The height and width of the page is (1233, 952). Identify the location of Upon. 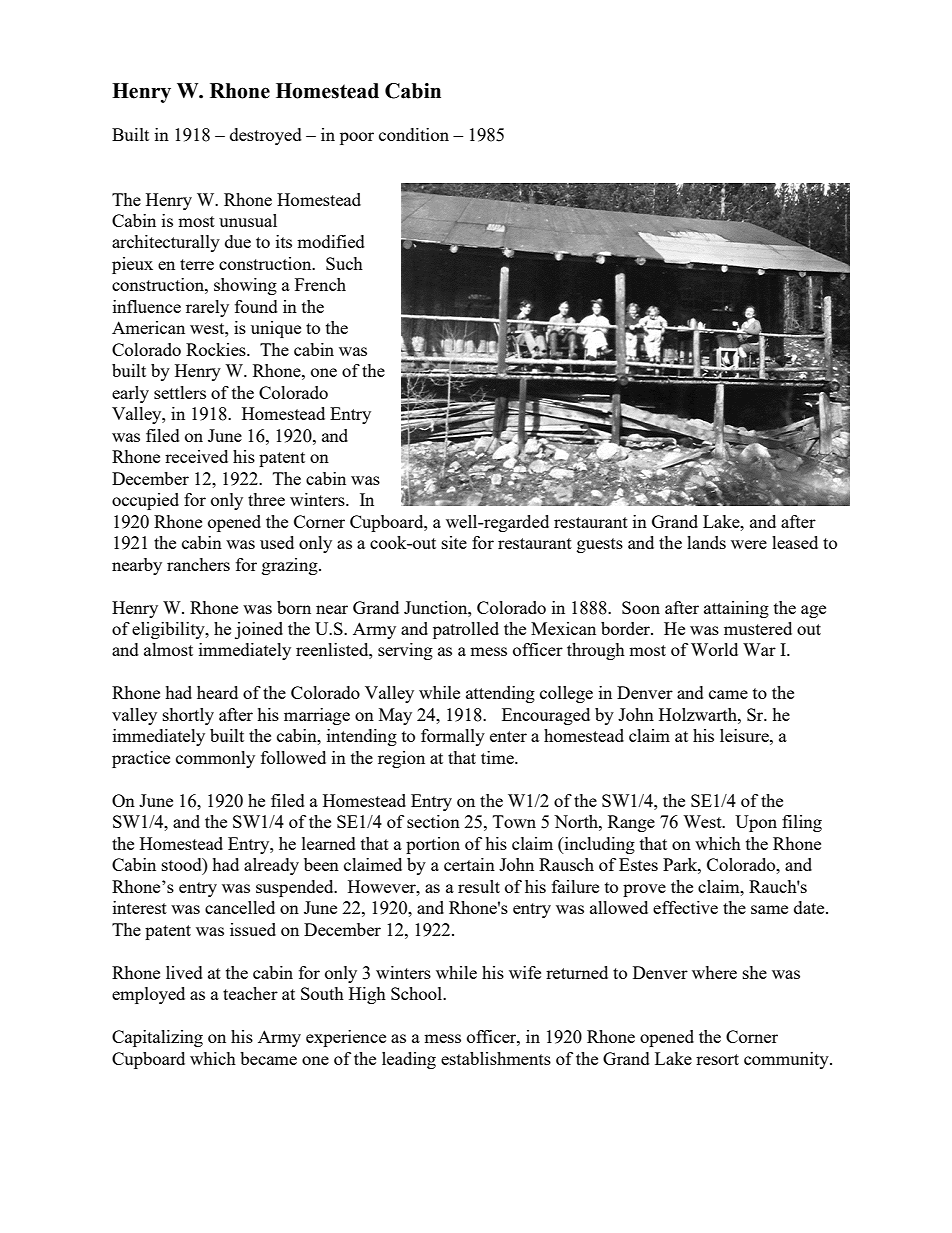
(756, 823).
